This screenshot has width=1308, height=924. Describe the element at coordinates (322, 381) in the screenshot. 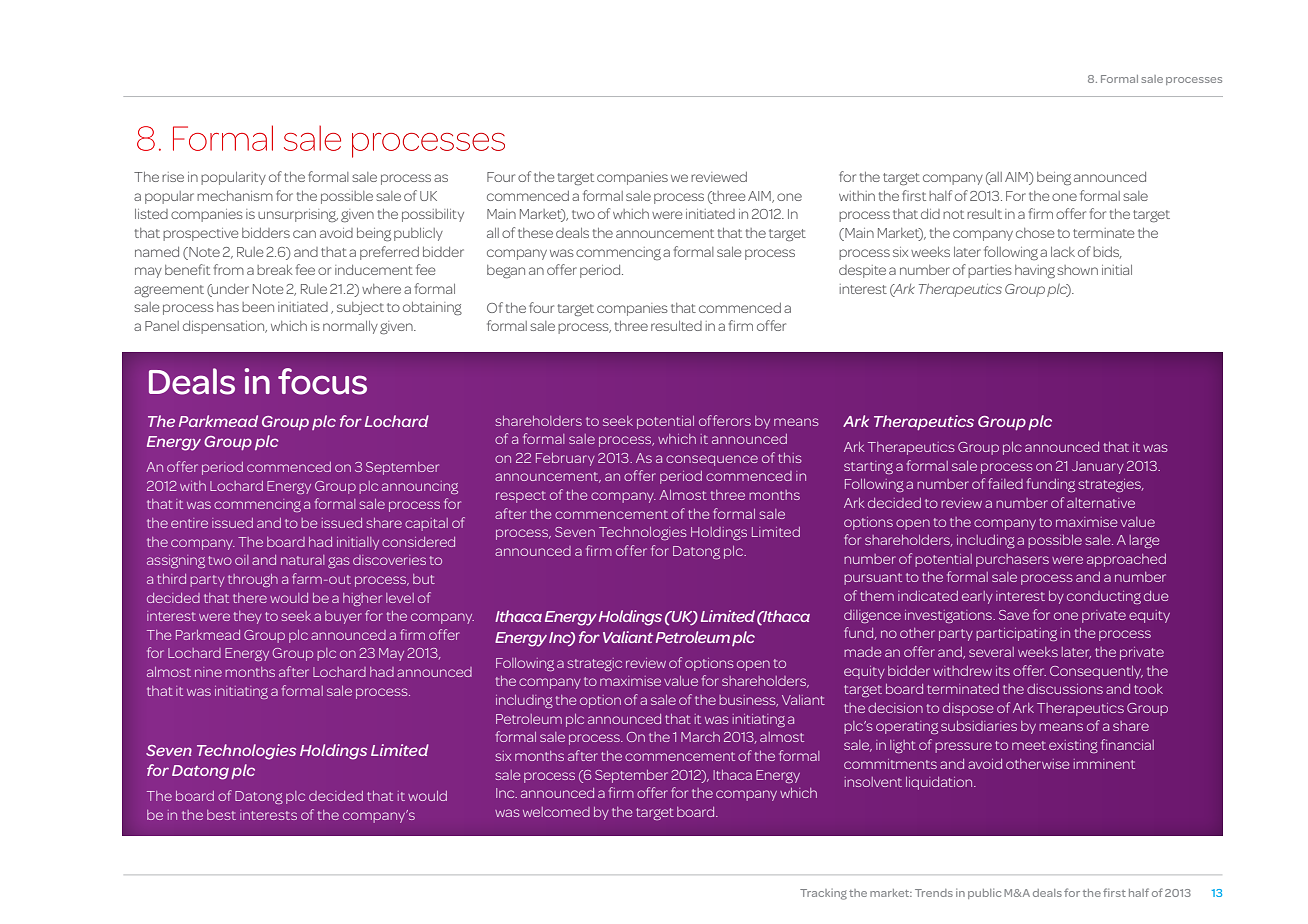

I see `focus` at that location.
